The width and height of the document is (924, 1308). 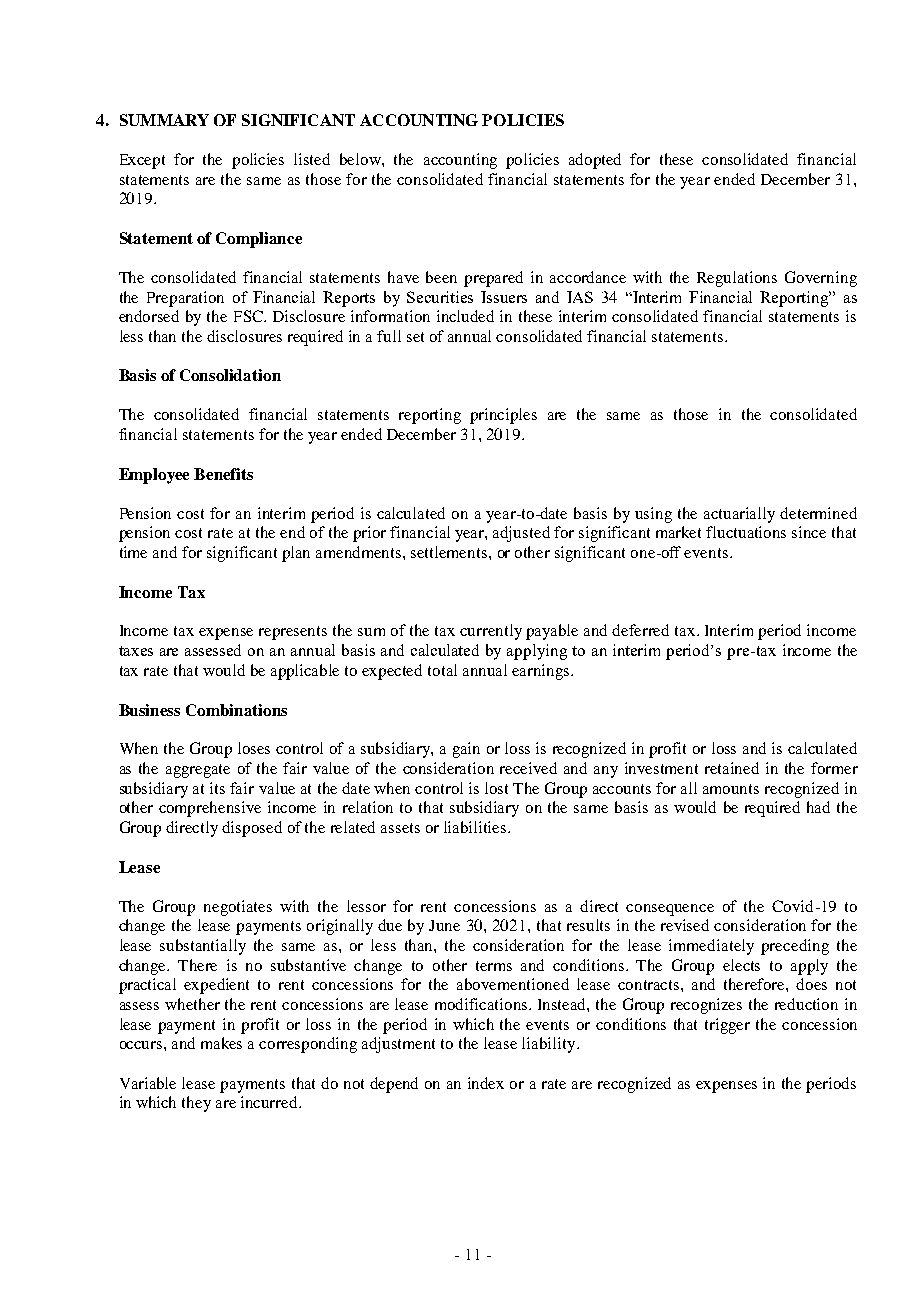 What do you see at coordinates (640, 630) in the document?
I see `deferred` at bounding box center [640, 630].
